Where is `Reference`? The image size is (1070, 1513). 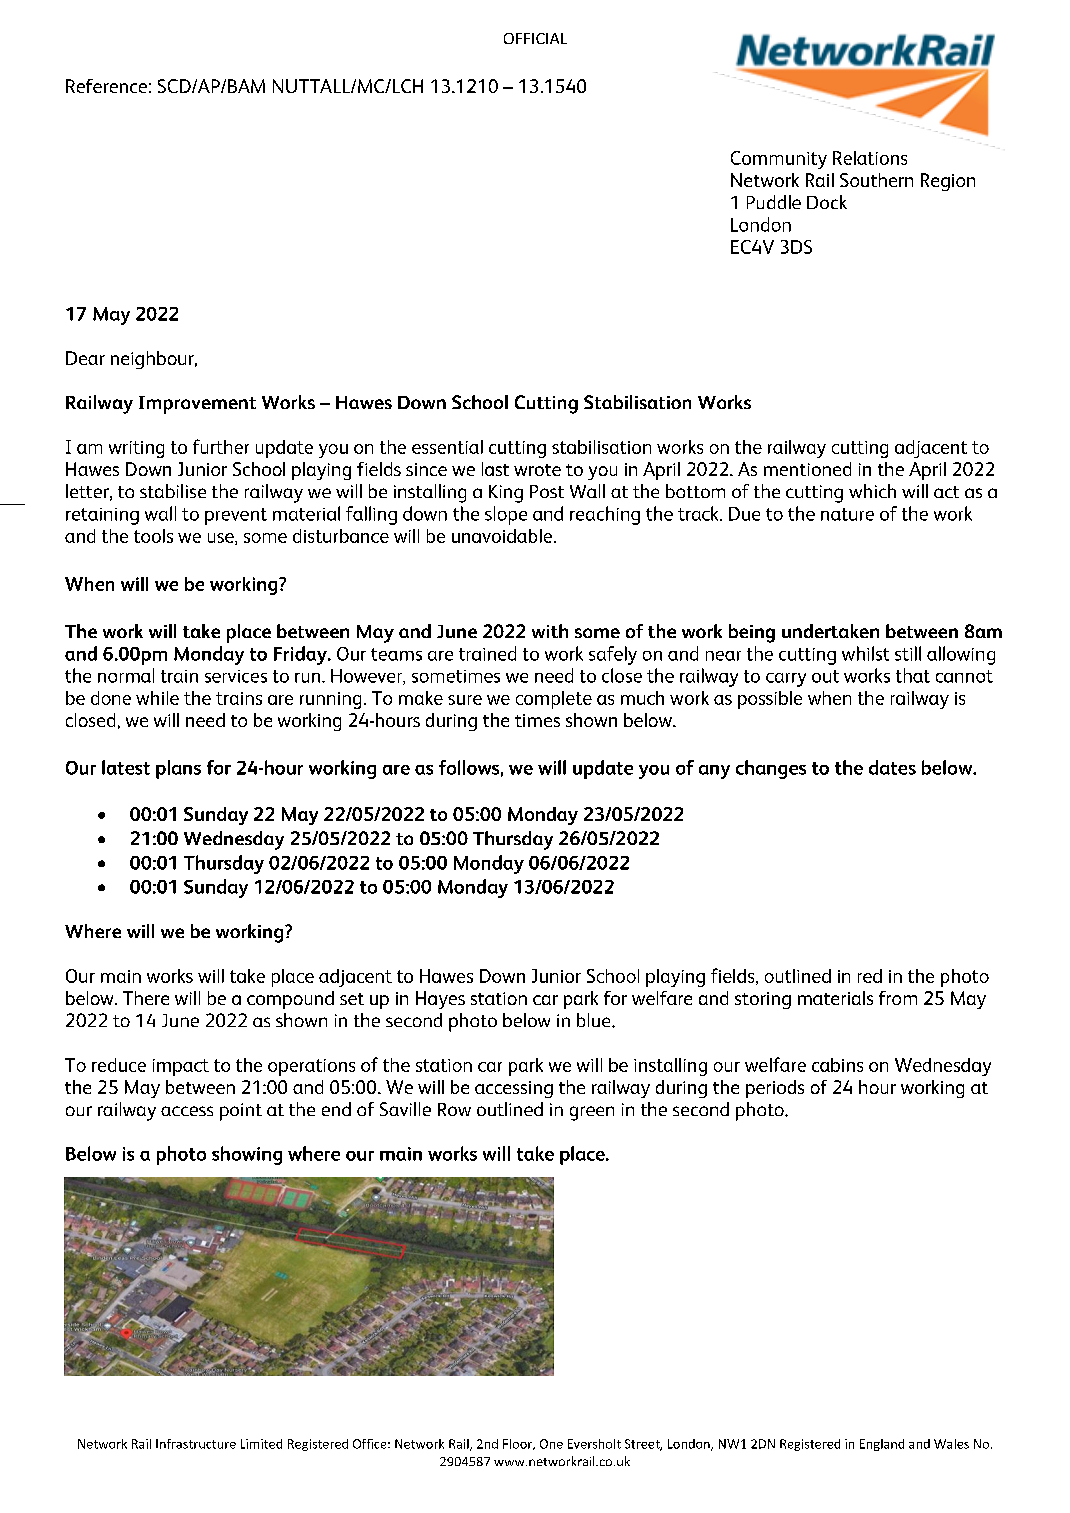 Reference is located at coordinates (106, 86).
